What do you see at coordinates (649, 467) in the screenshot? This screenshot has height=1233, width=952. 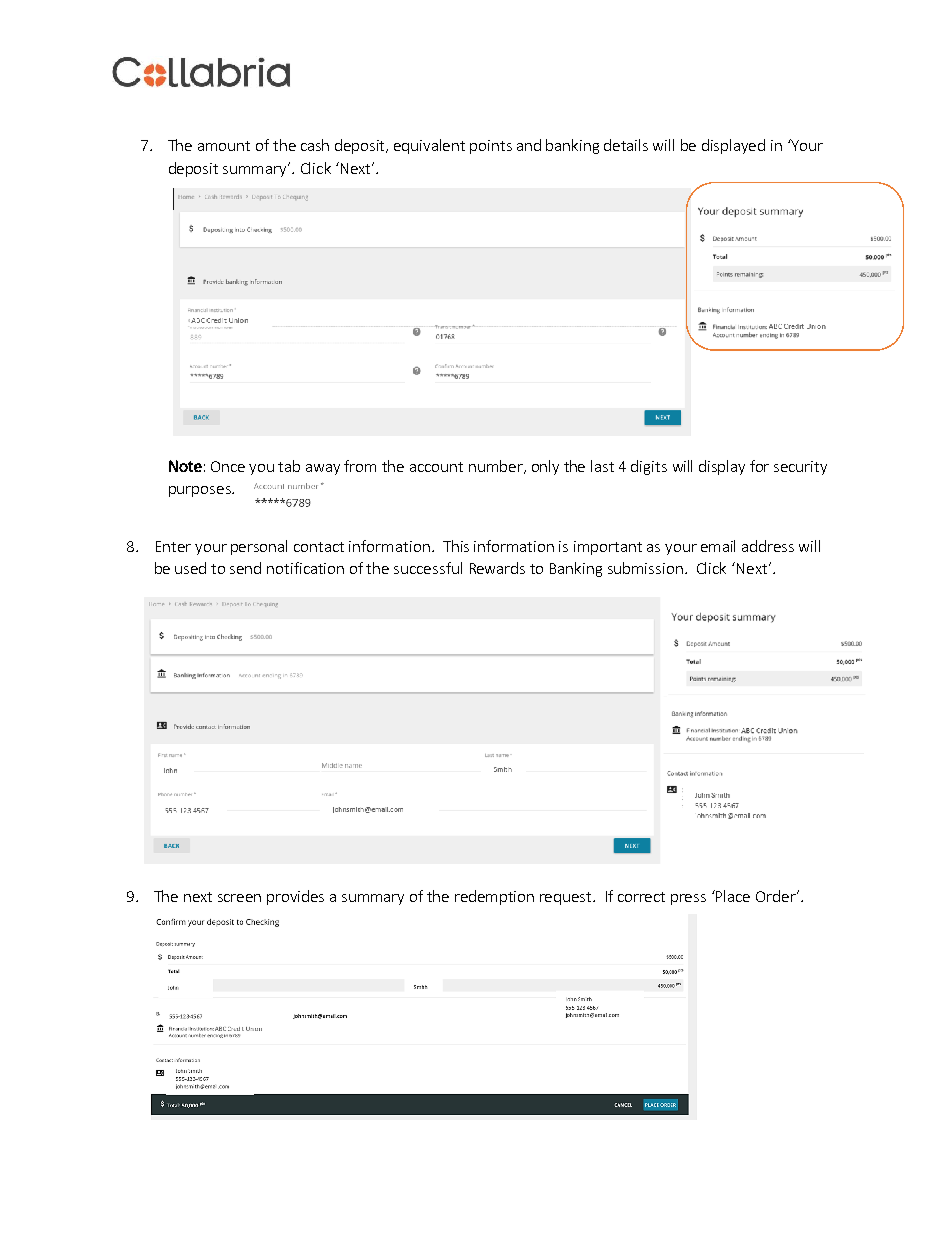 I see `digits` at bounding box center [649, 467].
